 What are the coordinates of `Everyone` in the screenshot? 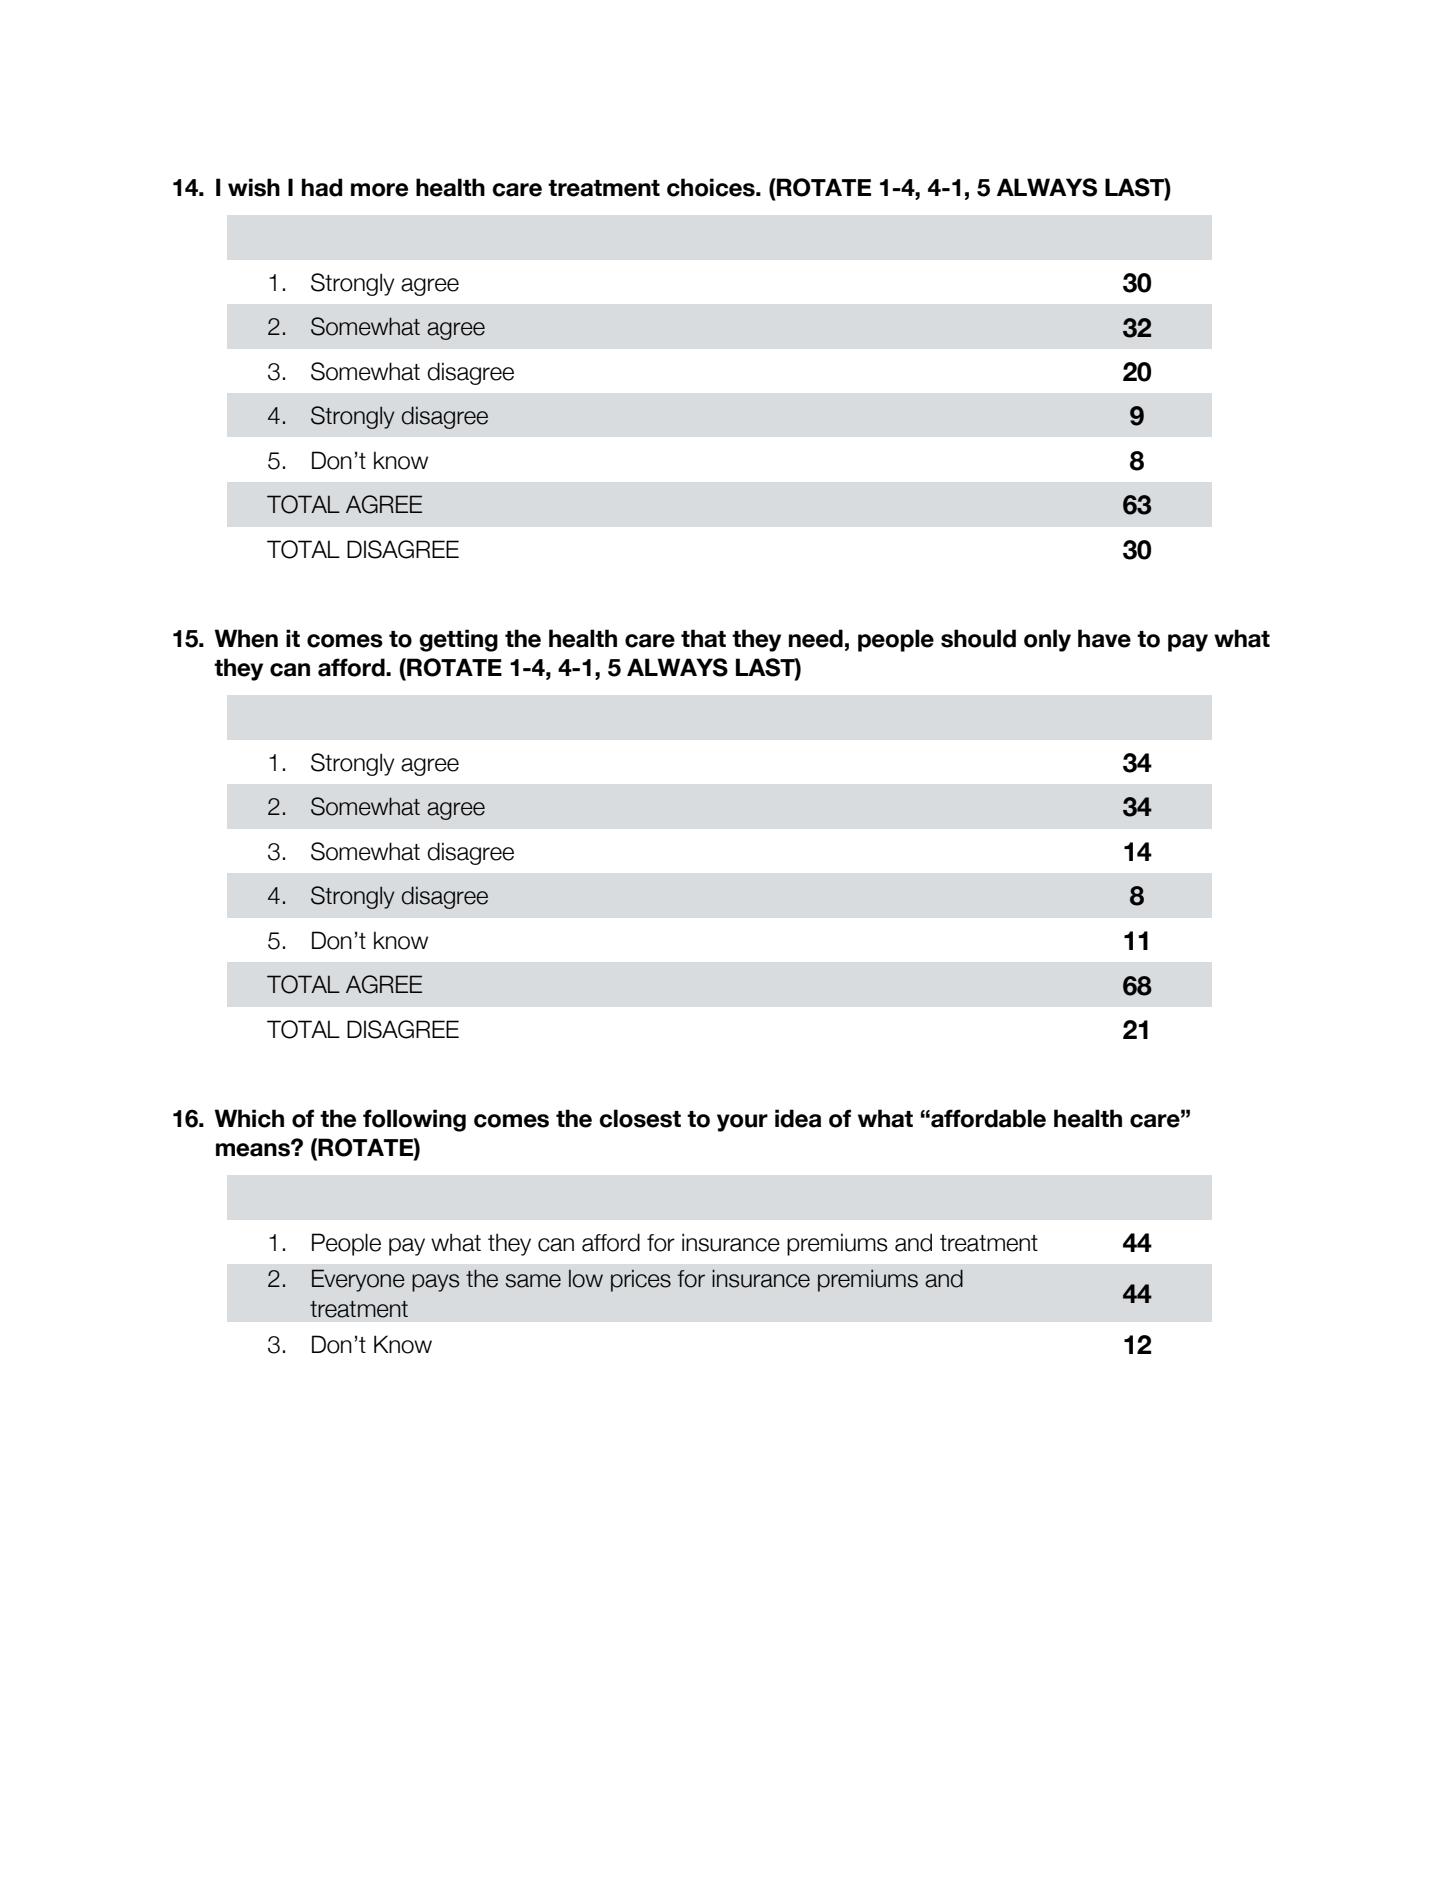 It's located at (358, 1280).
